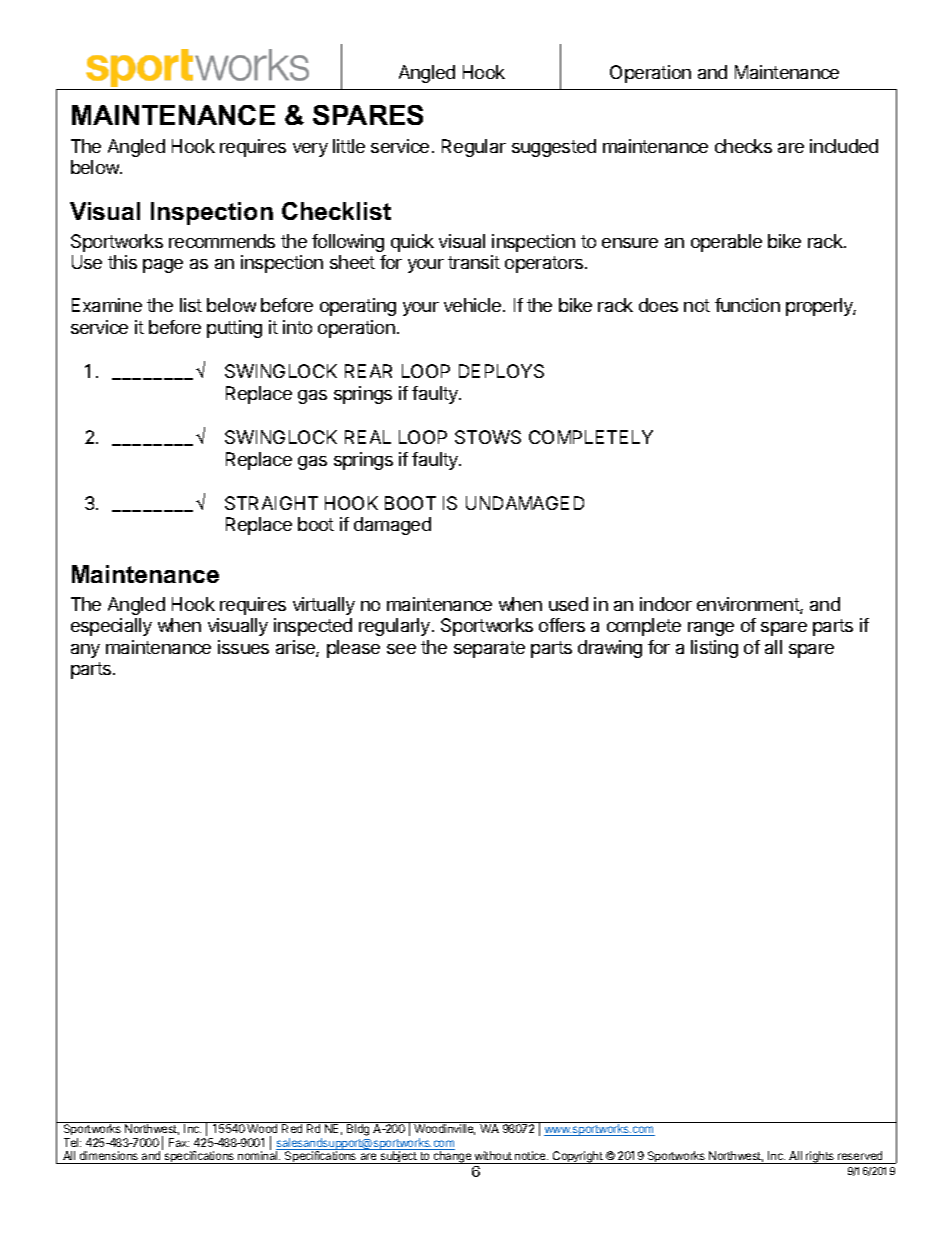  I want to click on checks, so click(743, 146).
